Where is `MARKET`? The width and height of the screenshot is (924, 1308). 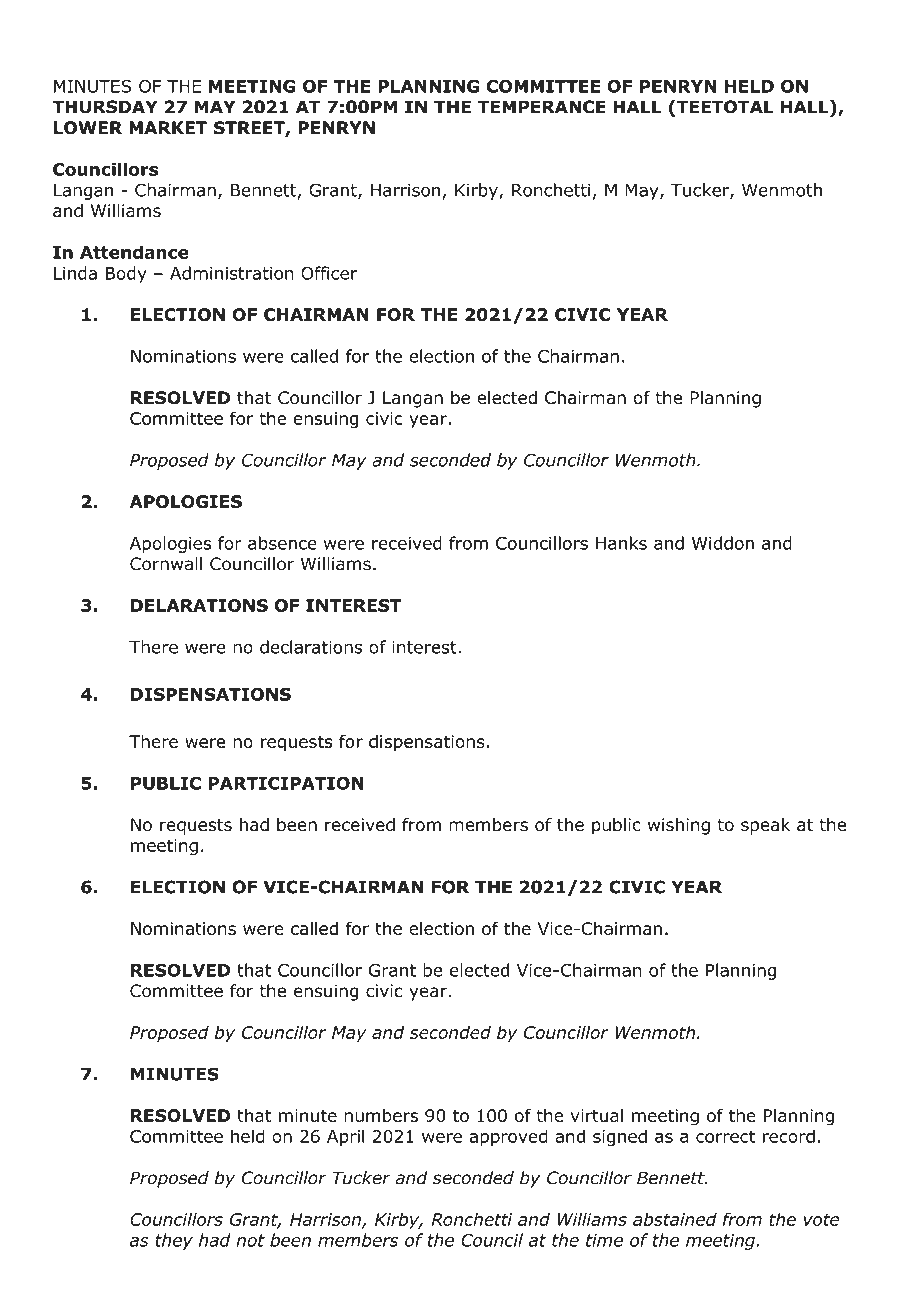
MARKET is located at coordinates (168, 127).
